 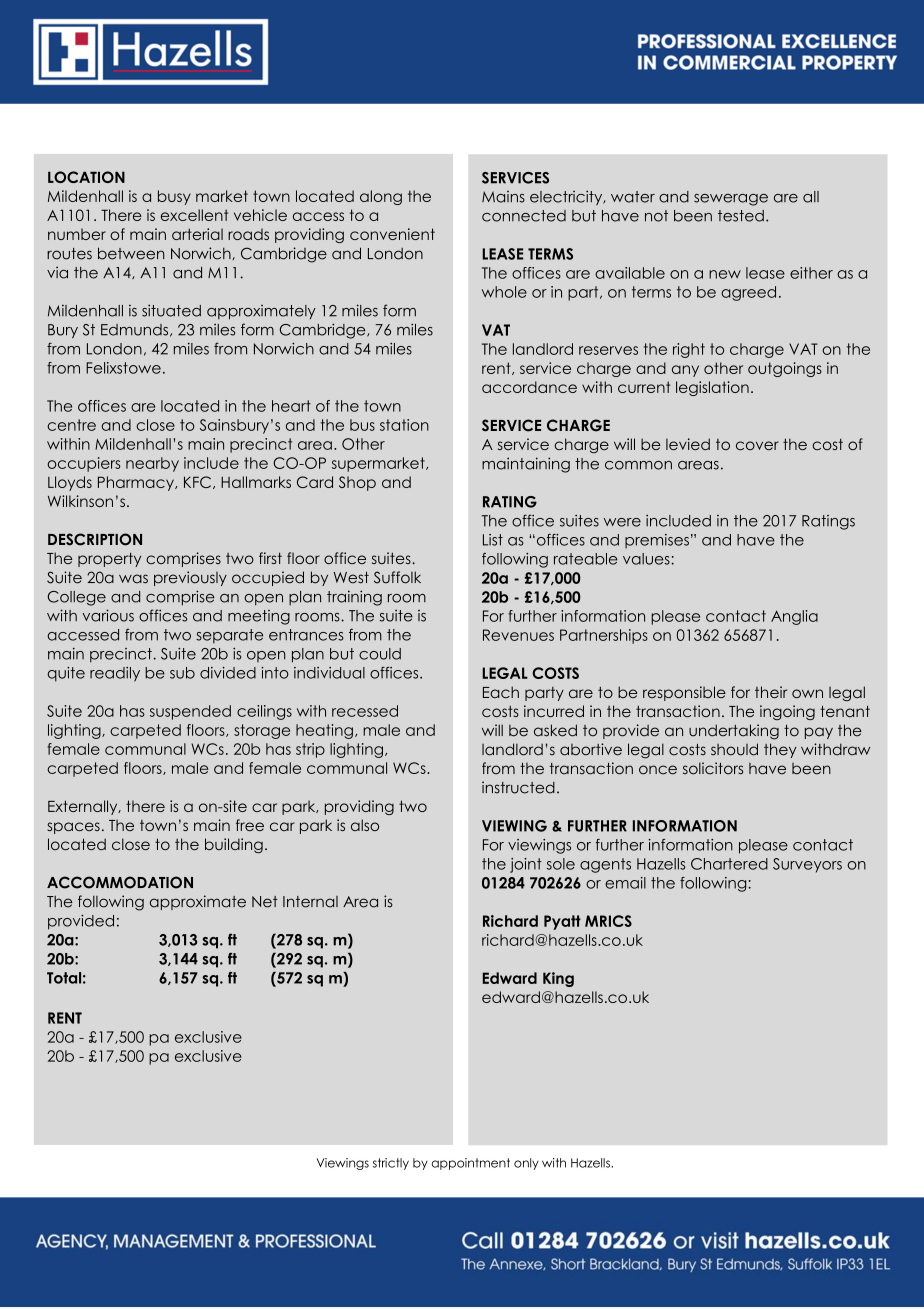 What do you see at coordinates (391, 1164) in the image?
I see `strictly` at bounding box center [391, 1164].
